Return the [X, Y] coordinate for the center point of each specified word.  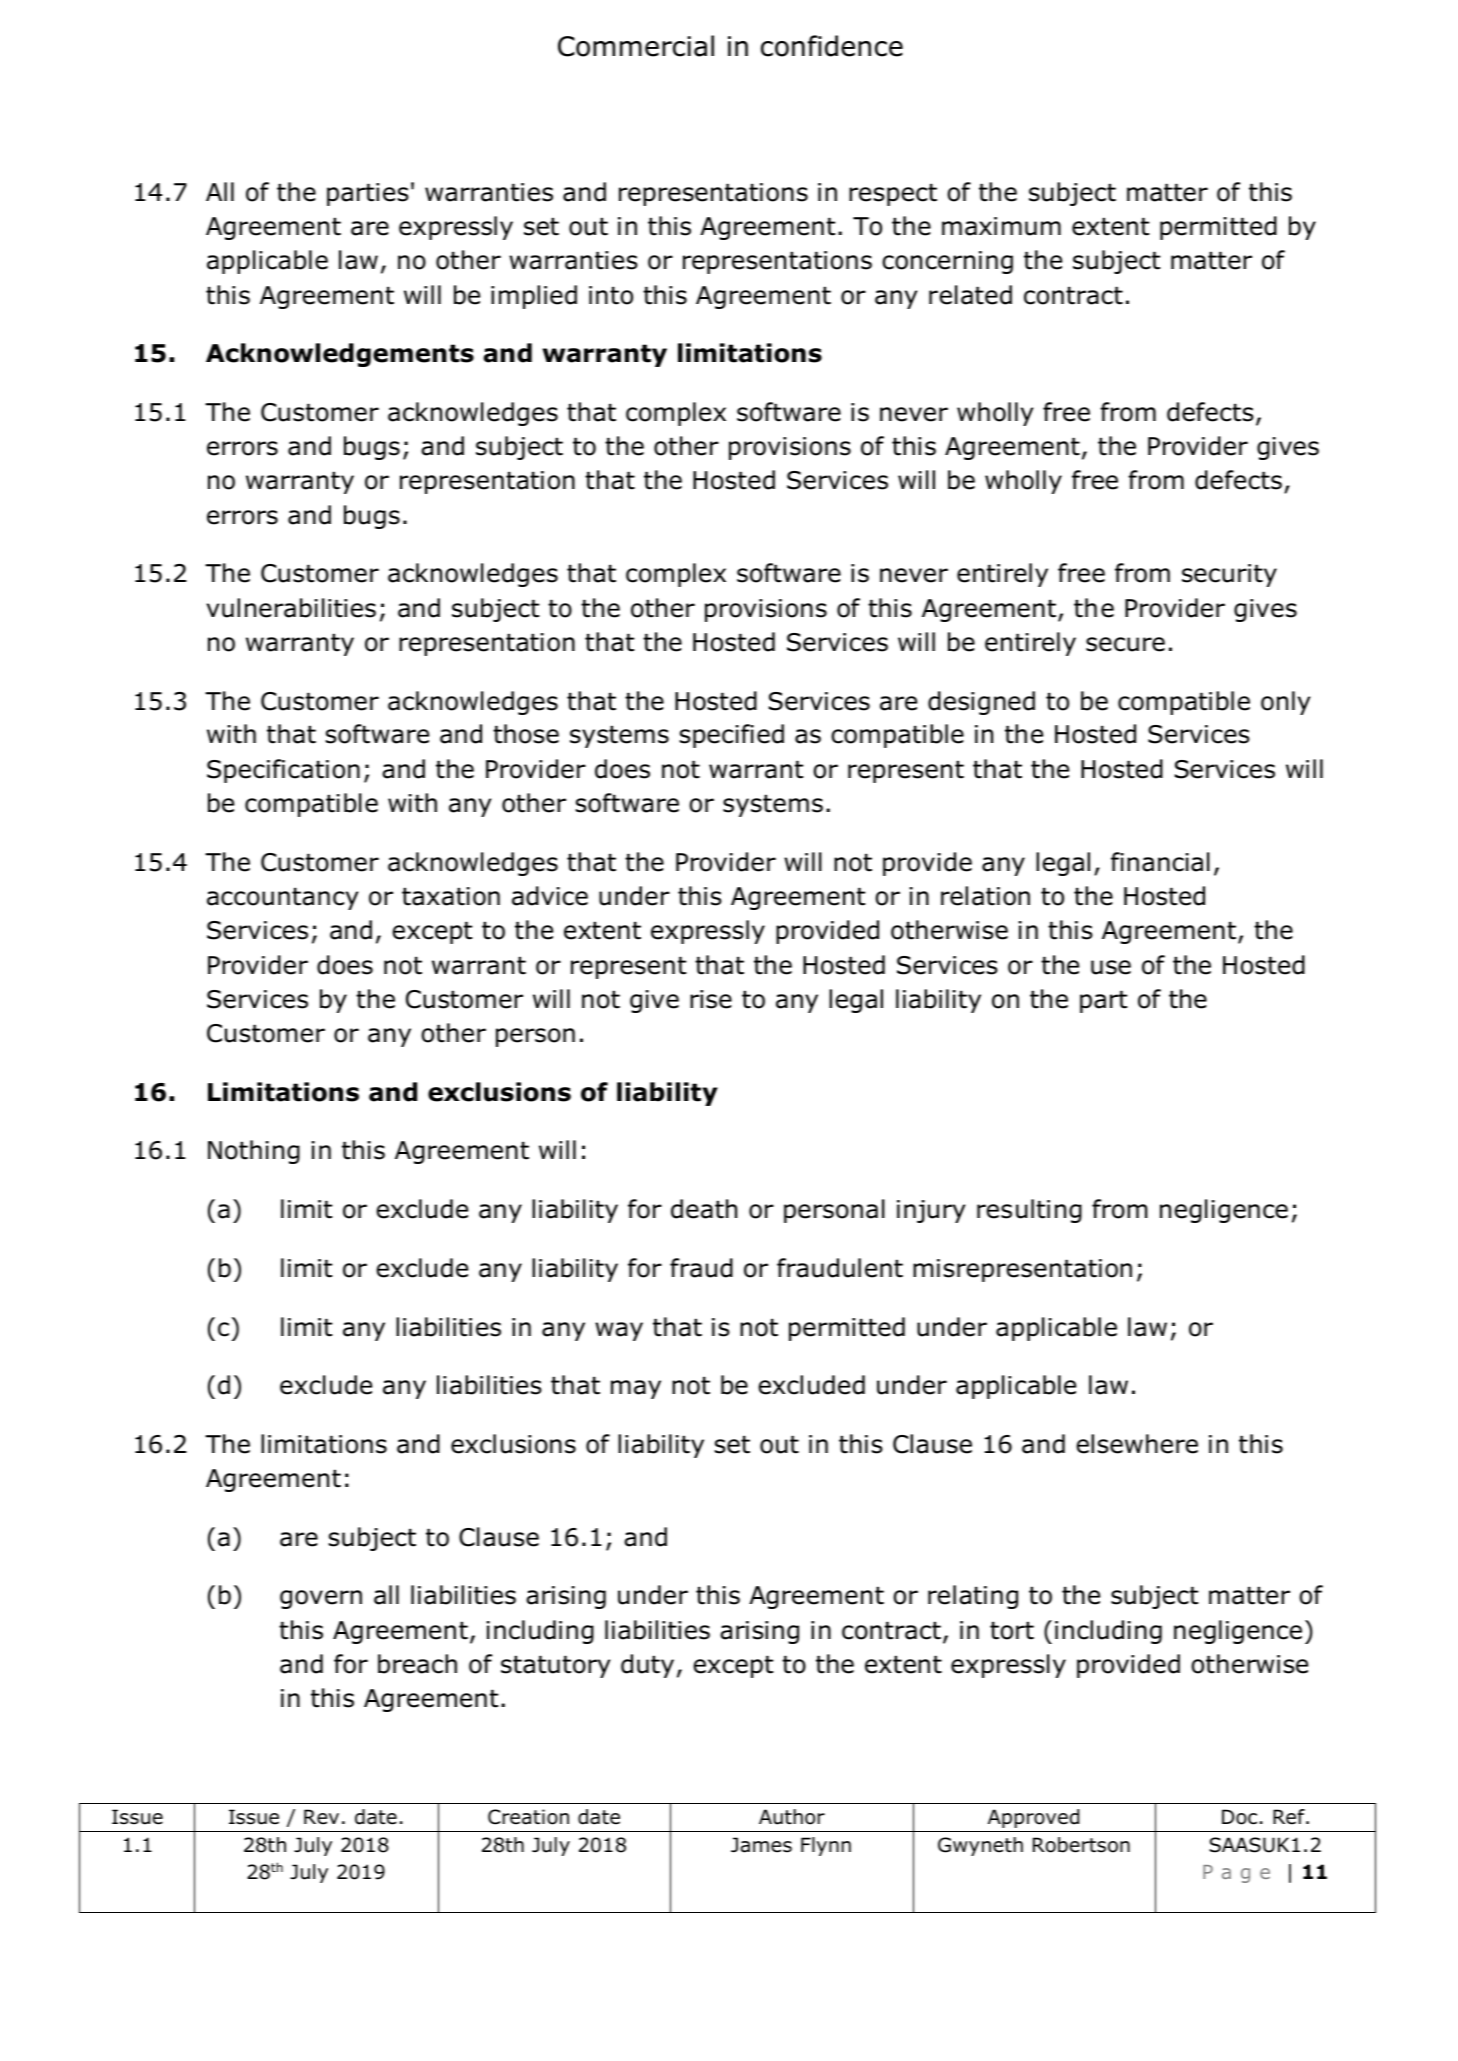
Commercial [636, 46]
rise [711, 999]
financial [1160, 862]
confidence [832, 46]
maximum [1001, 226]
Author [792, 1817]
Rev [321, 1817]
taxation [451, 896]
